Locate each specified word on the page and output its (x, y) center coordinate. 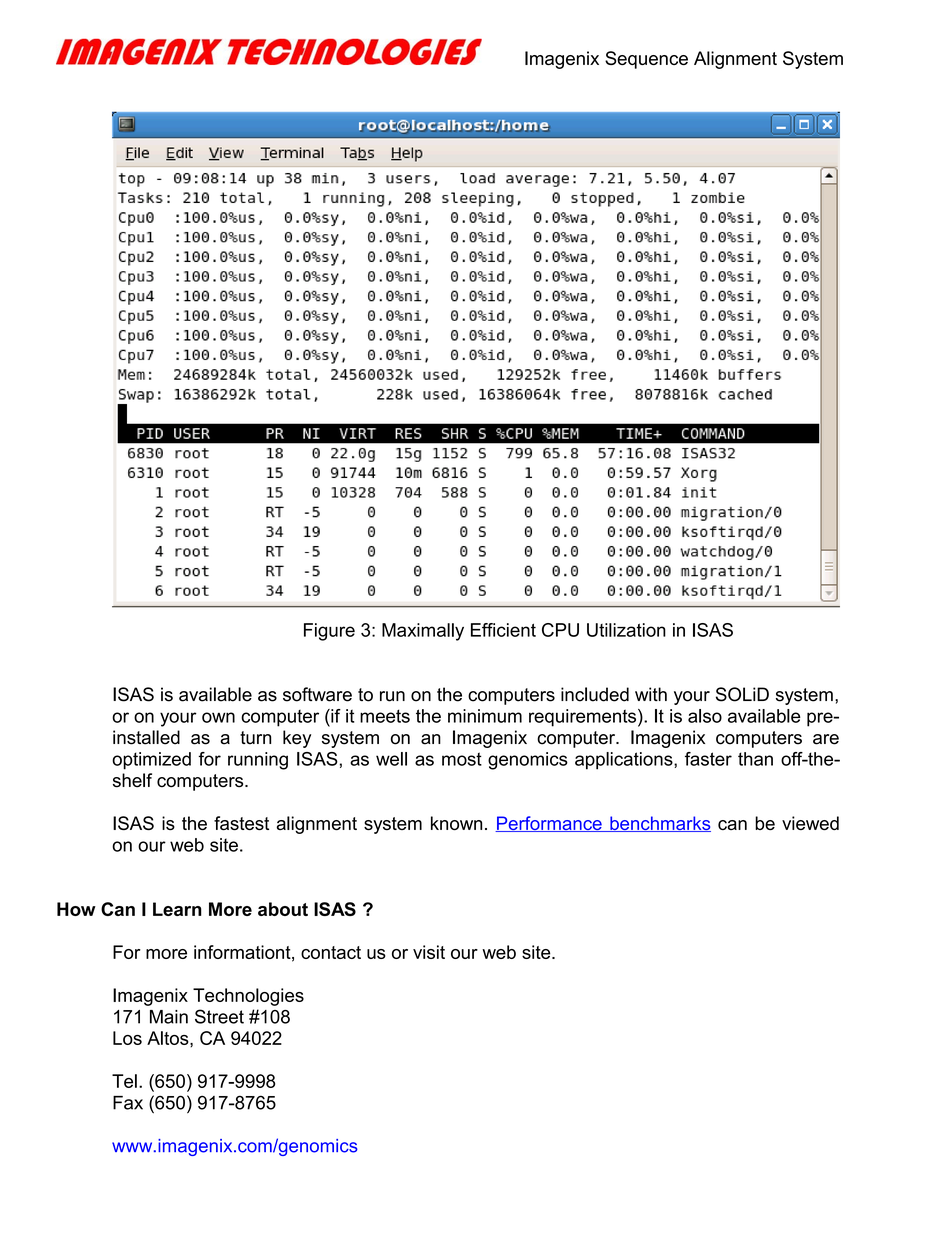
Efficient (503, 630)
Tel (124, 1081)
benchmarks (659, 824)
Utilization (626, 630)
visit (429, 952)
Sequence (646, 60)
